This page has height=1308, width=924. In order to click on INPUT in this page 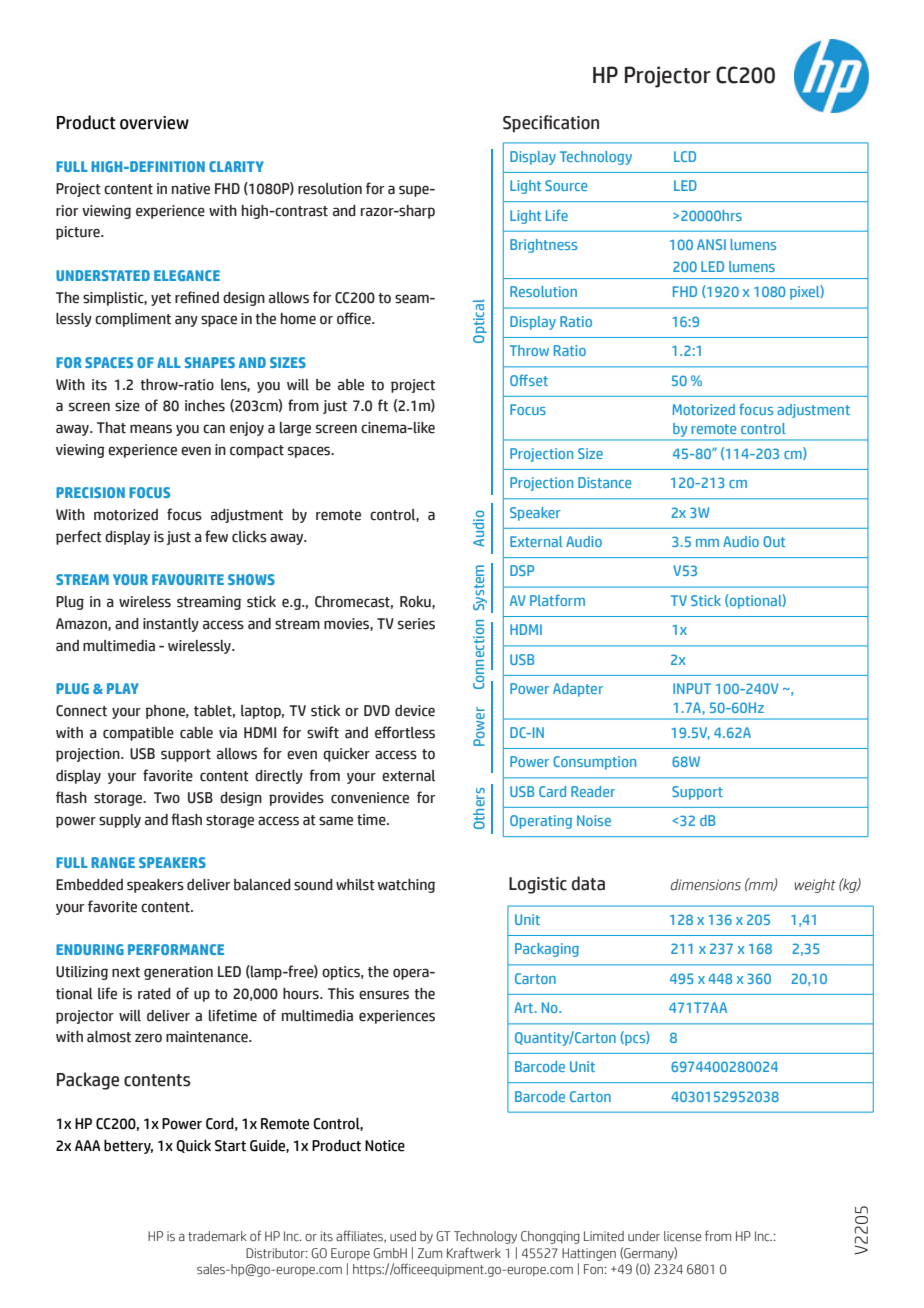, I will do `click(692, 688)`.
